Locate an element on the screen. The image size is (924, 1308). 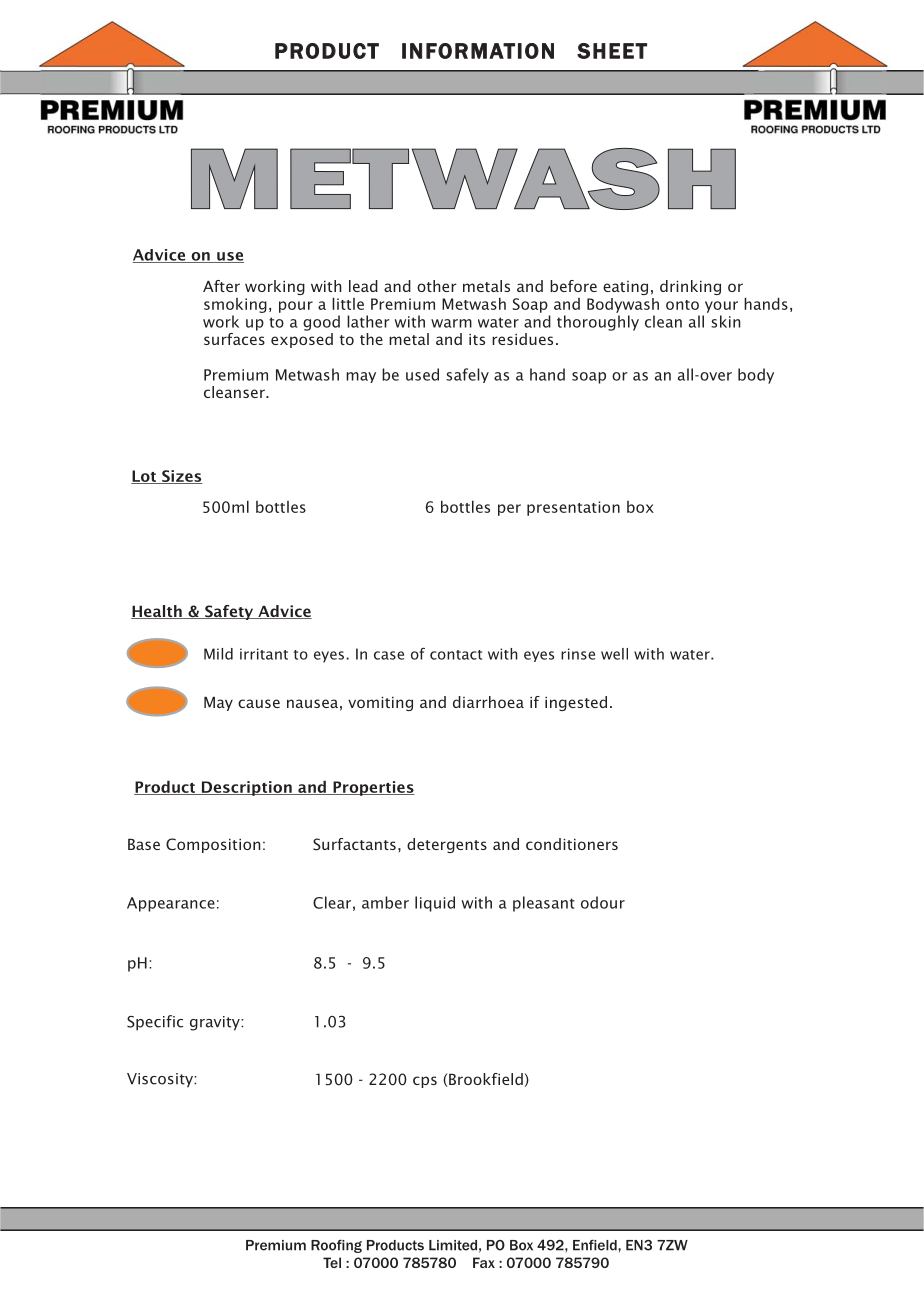
cps is located at coordinates (425, 1082).
